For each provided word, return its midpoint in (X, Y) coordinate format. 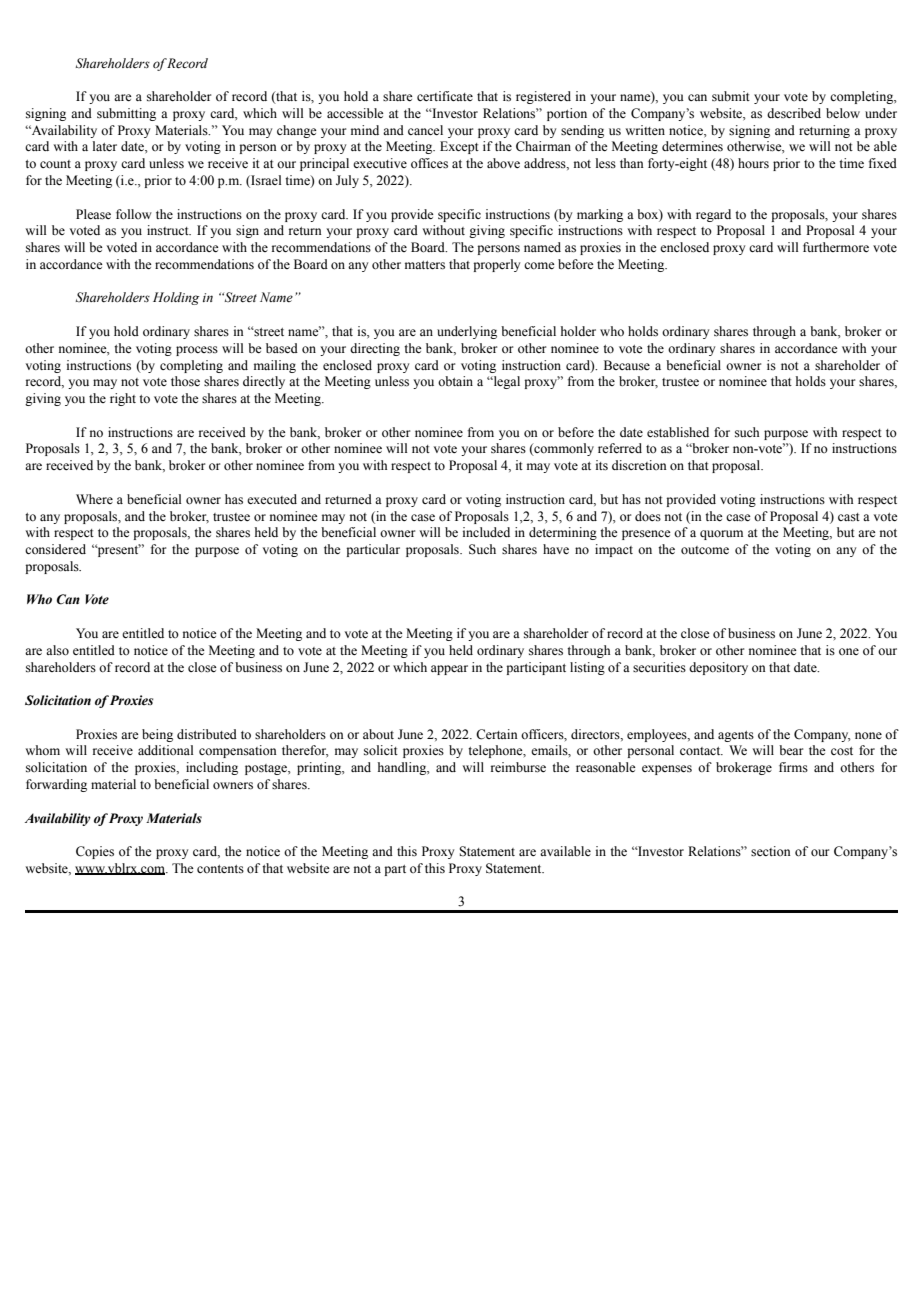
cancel (425, 130)
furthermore (836, 247)
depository (718, 668)
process (197, 351)
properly (496, 265)
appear (449, 670)
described (794, 113)
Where (94, 499)
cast (849, 517)
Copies (95, 852)
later (105, 146)
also (57, 650)
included (486, 532)
